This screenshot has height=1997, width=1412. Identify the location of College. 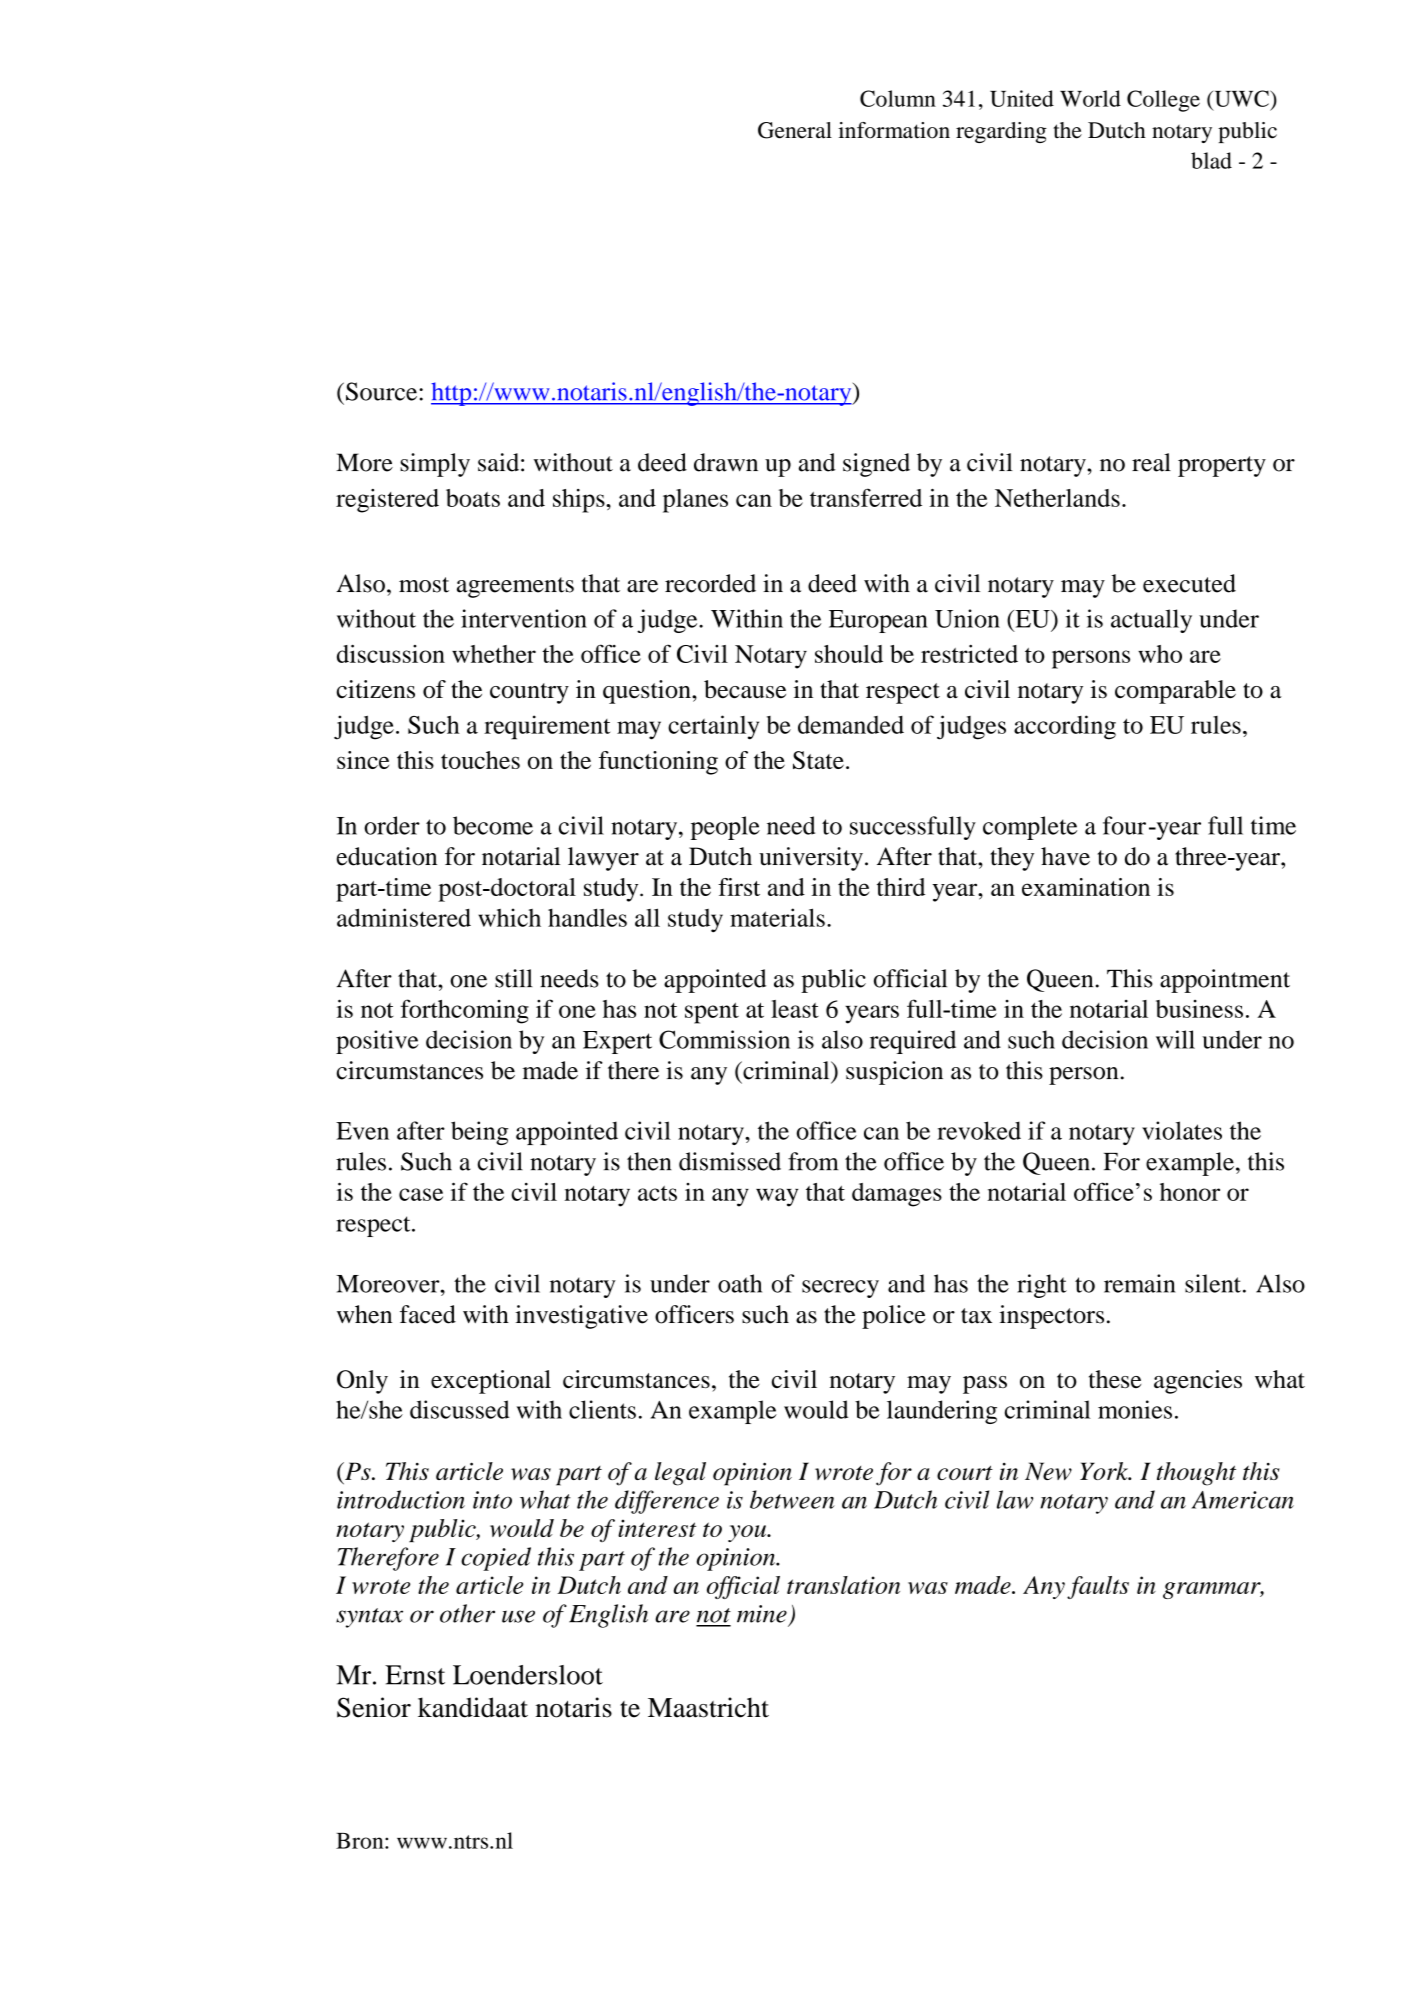
(1163, 101).
